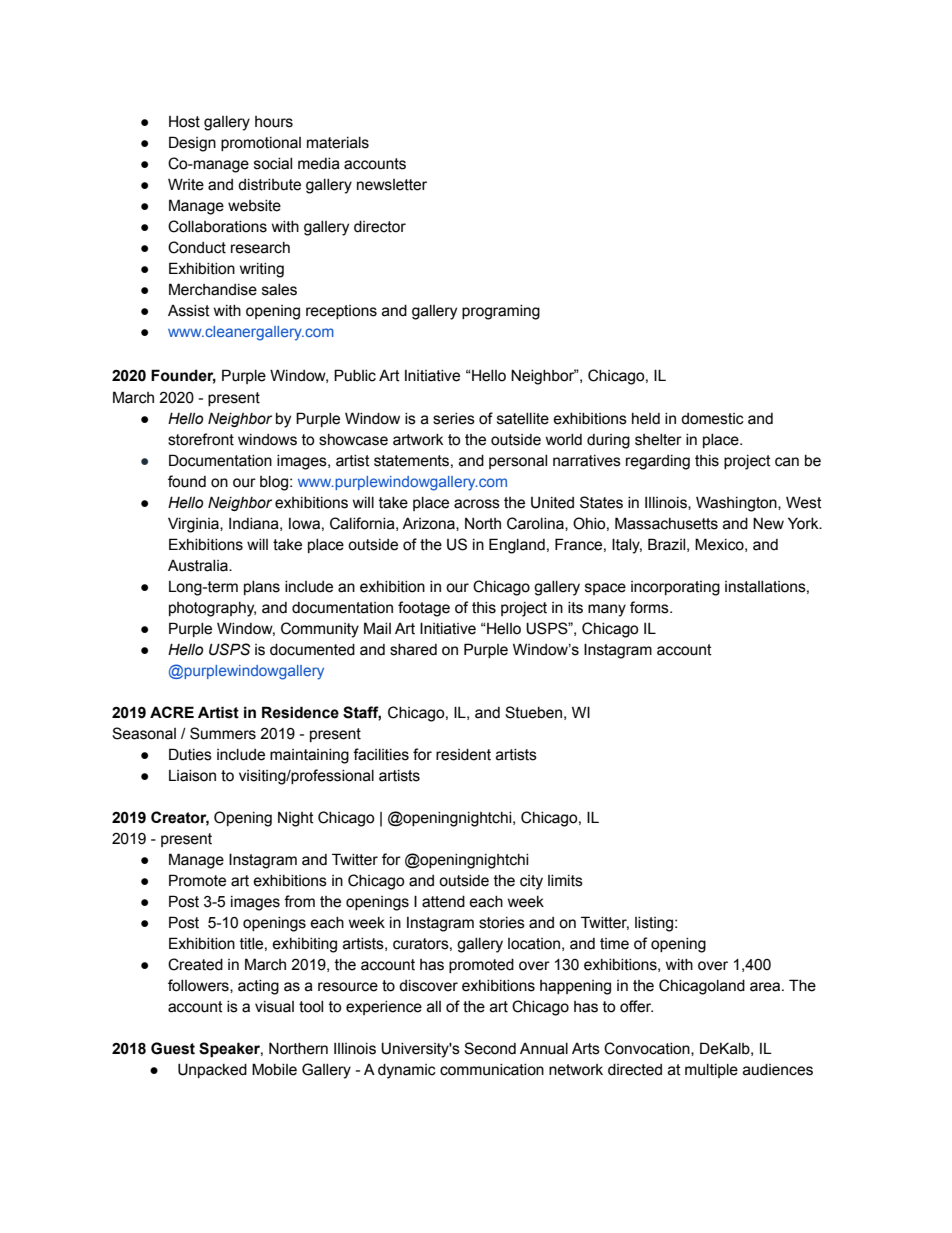 The height and width of the screenshot is (1233, 952). What do you see at coordinates (212, 609) in the screenshot?
I see `photography` at bounding box center [212, 609].
